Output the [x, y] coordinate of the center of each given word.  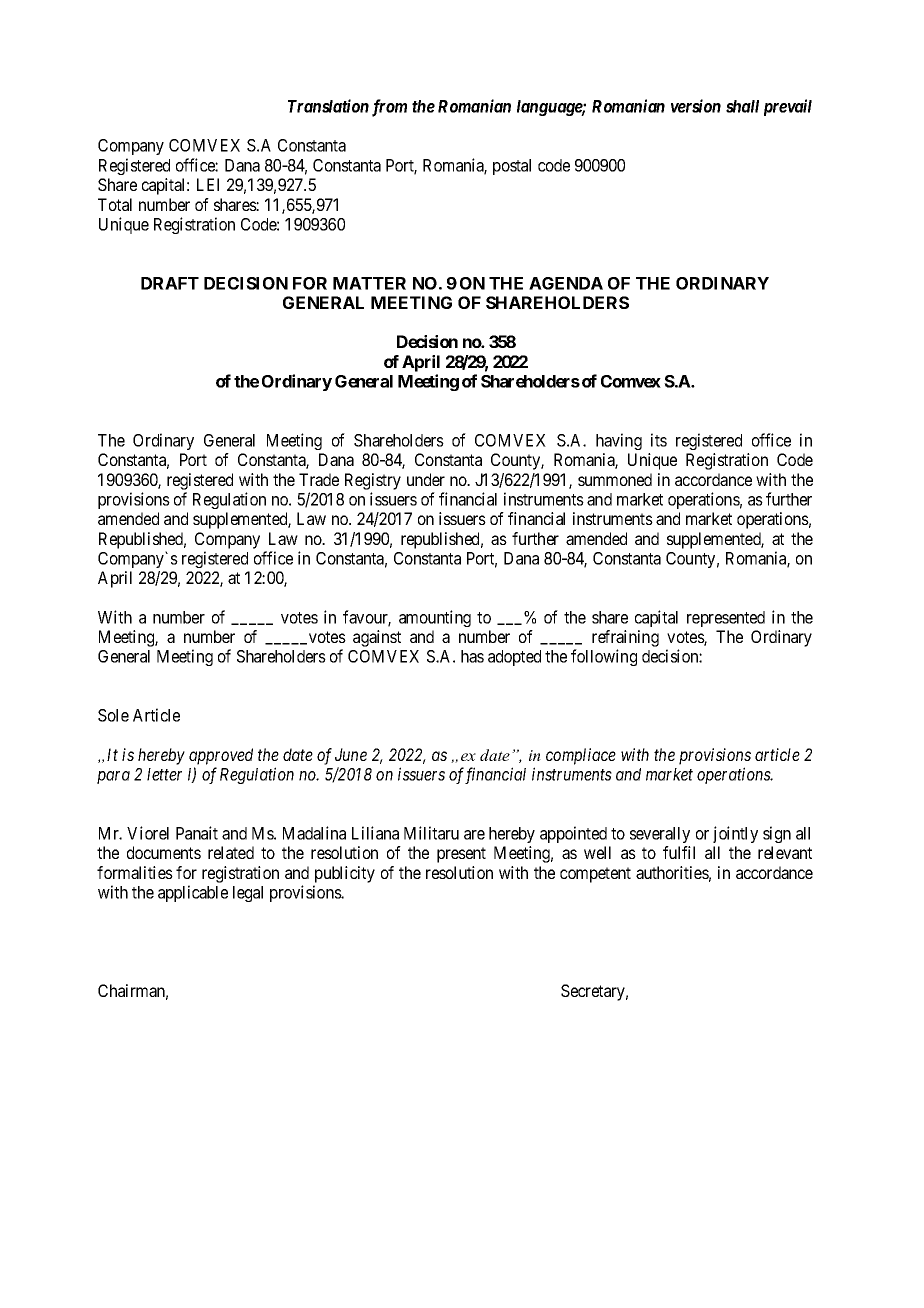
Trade [319, 479]
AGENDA [566, 283]
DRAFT [170, 283]
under [426, 479]
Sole [113, 715]
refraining [625, 640]
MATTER [369, 283]
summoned [615, 479]
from [389, 108]
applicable [193, 893]
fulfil [679, 852]
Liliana [375, 833]
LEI [208, 184]
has [472, 656]
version [696, 106]
